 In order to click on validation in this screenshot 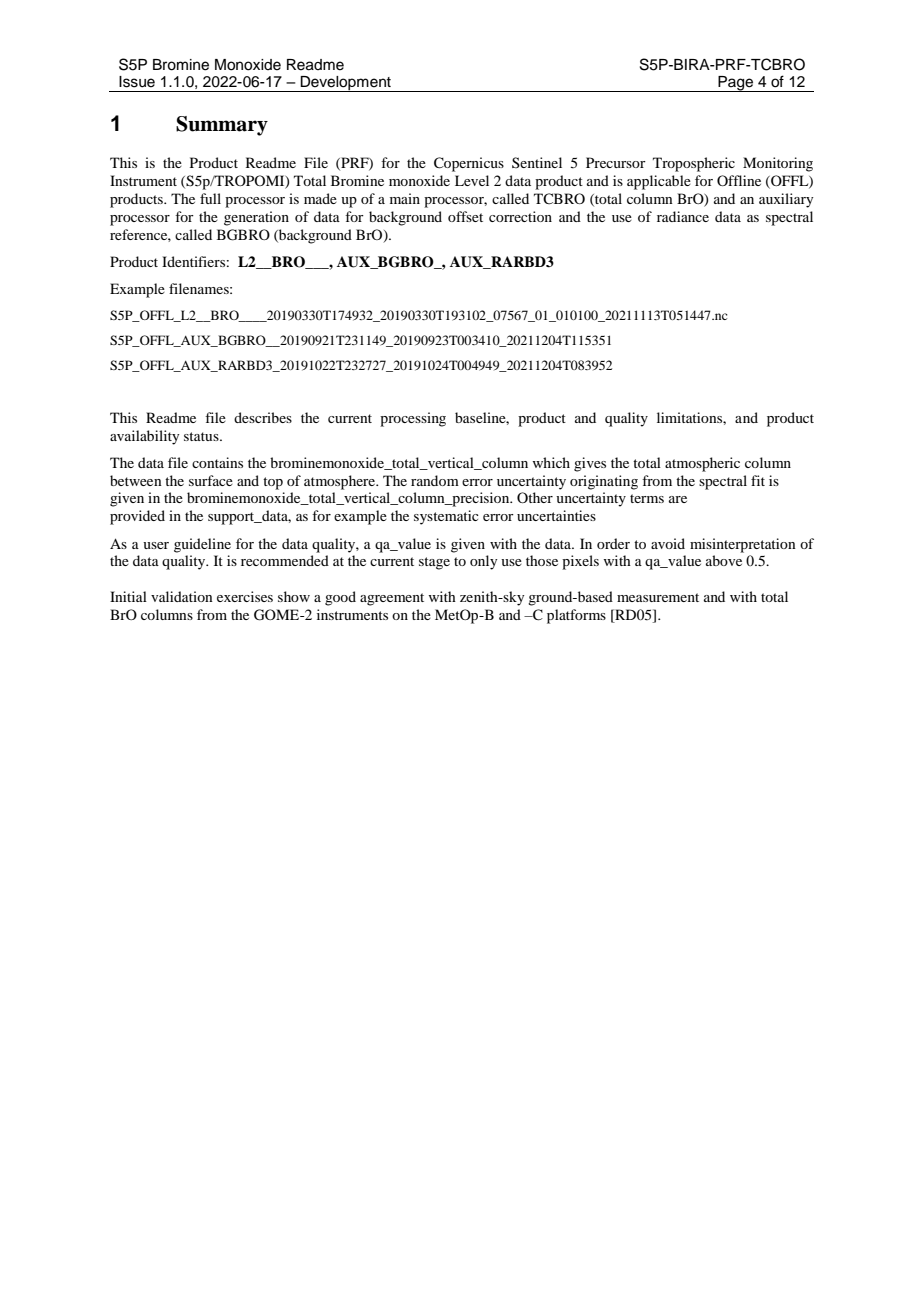, I will do `click(182, 596)`.
